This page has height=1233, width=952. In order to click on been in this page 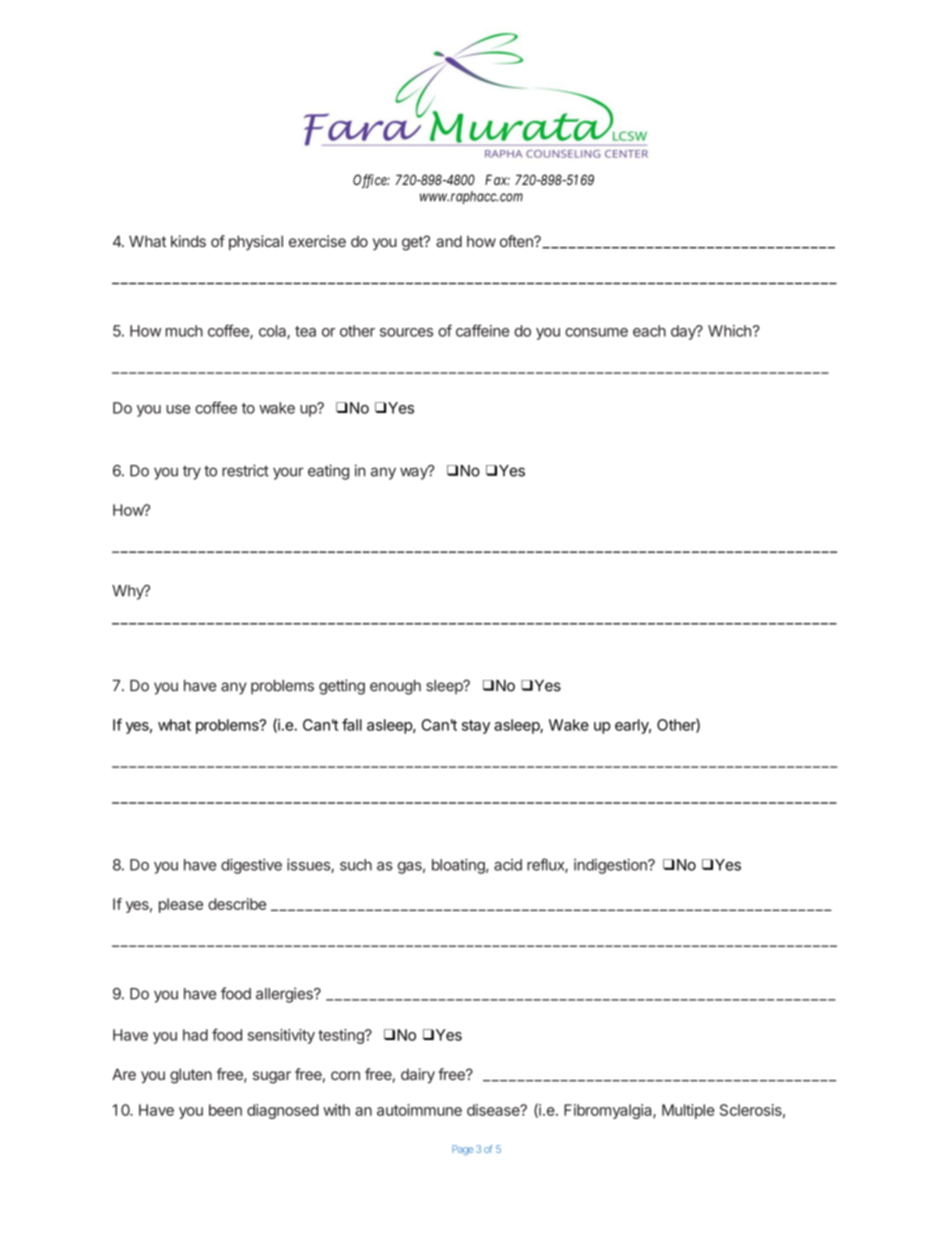, I will do `click(225, 1110)`.
